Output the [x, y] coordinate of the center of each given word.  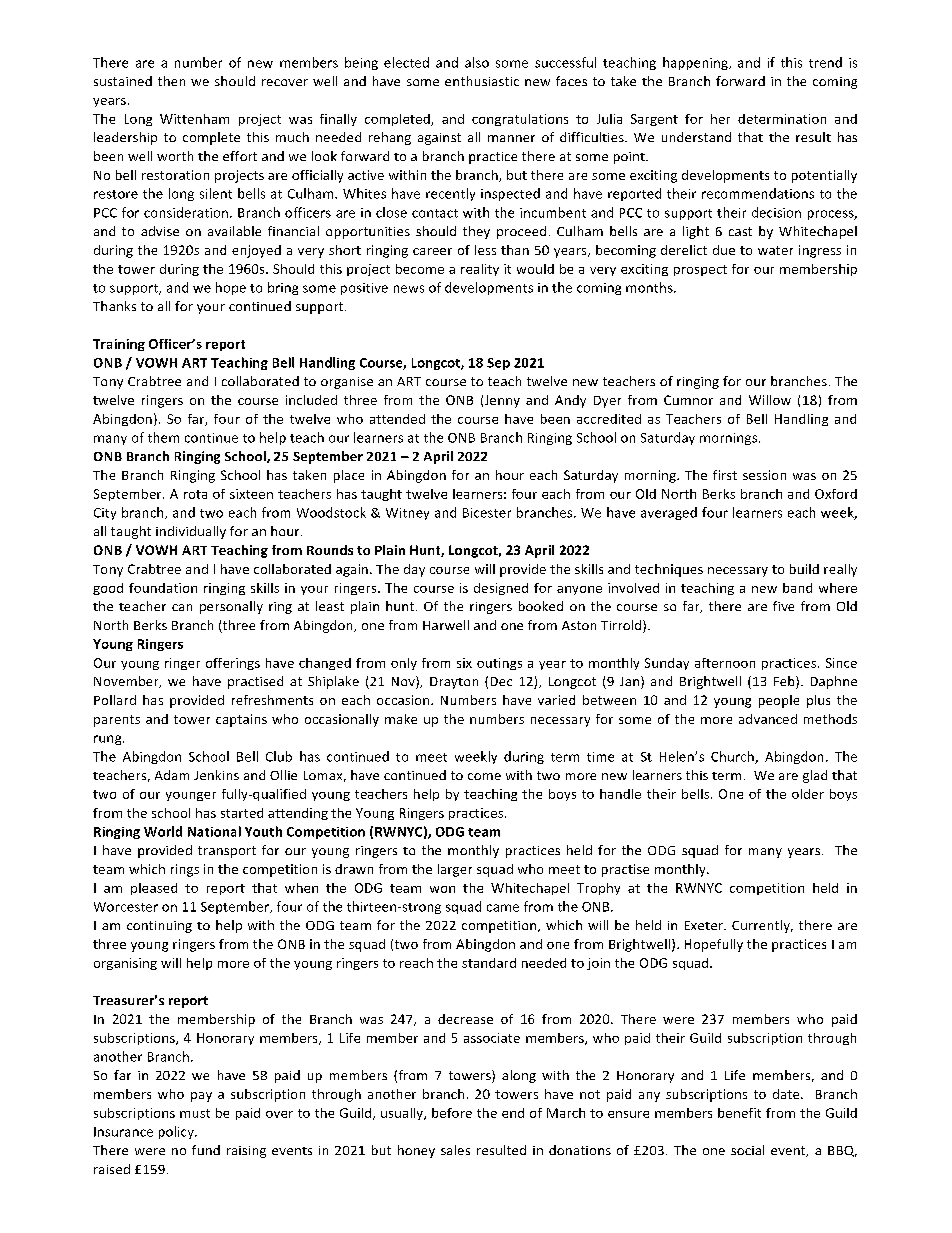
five [783, 606]
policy [177, 1132]
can [182, 607]
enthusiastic [482, 81]
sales [455, 1150]
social [747, 1150]
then [171, 81]
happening [696, 63]
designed [501, 589]
